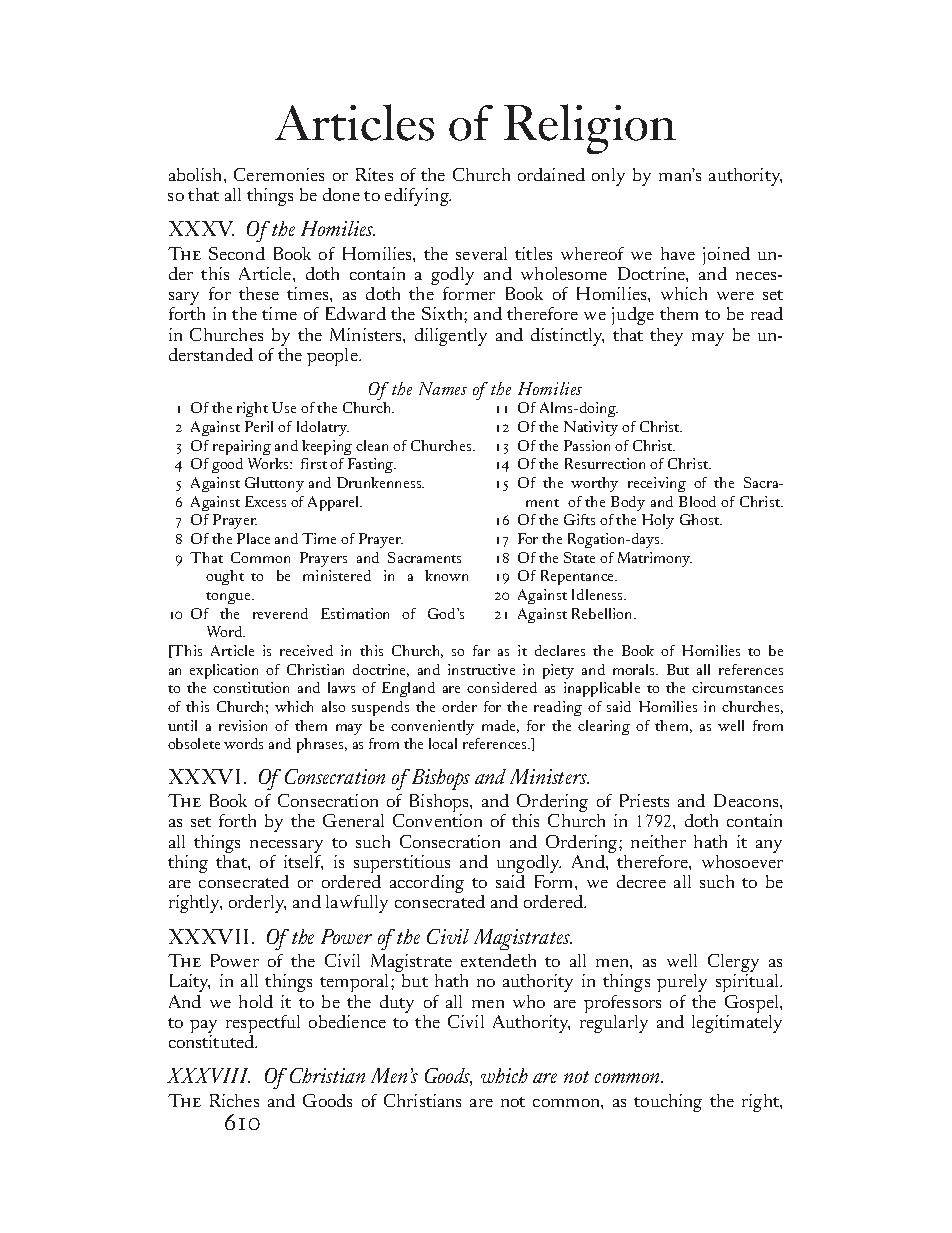  I want to click on neither, so click(658, 841).
